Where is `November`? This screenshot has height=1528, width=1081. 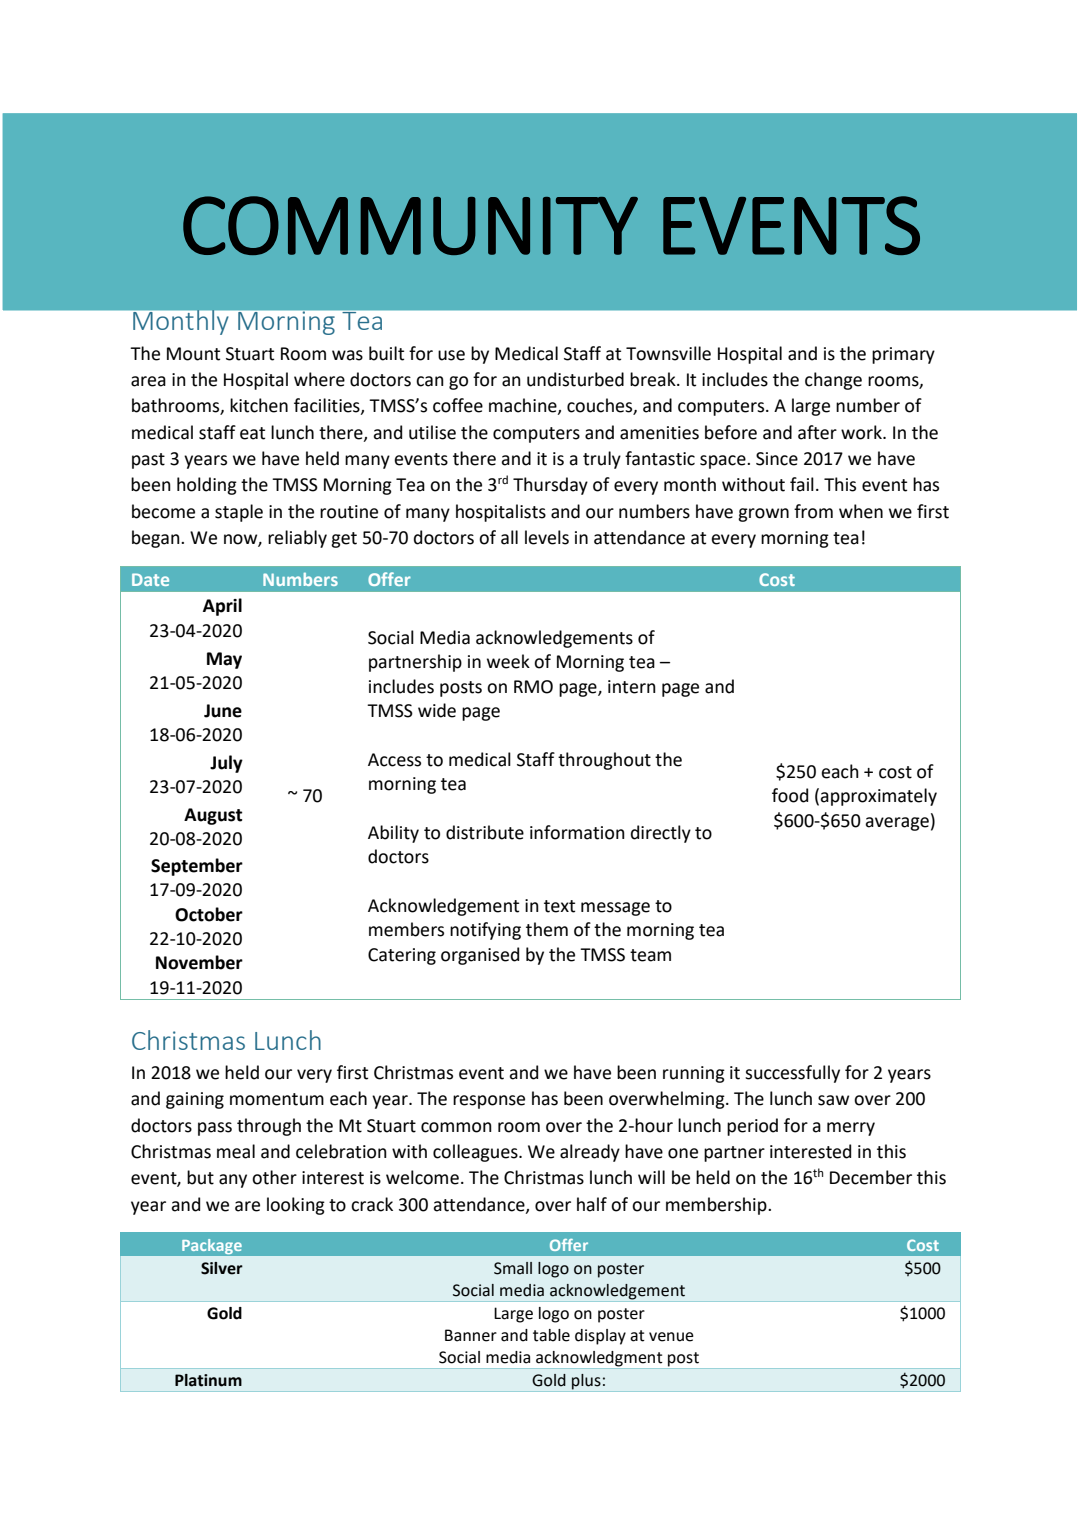 November is located at coordinates (199, 962).
